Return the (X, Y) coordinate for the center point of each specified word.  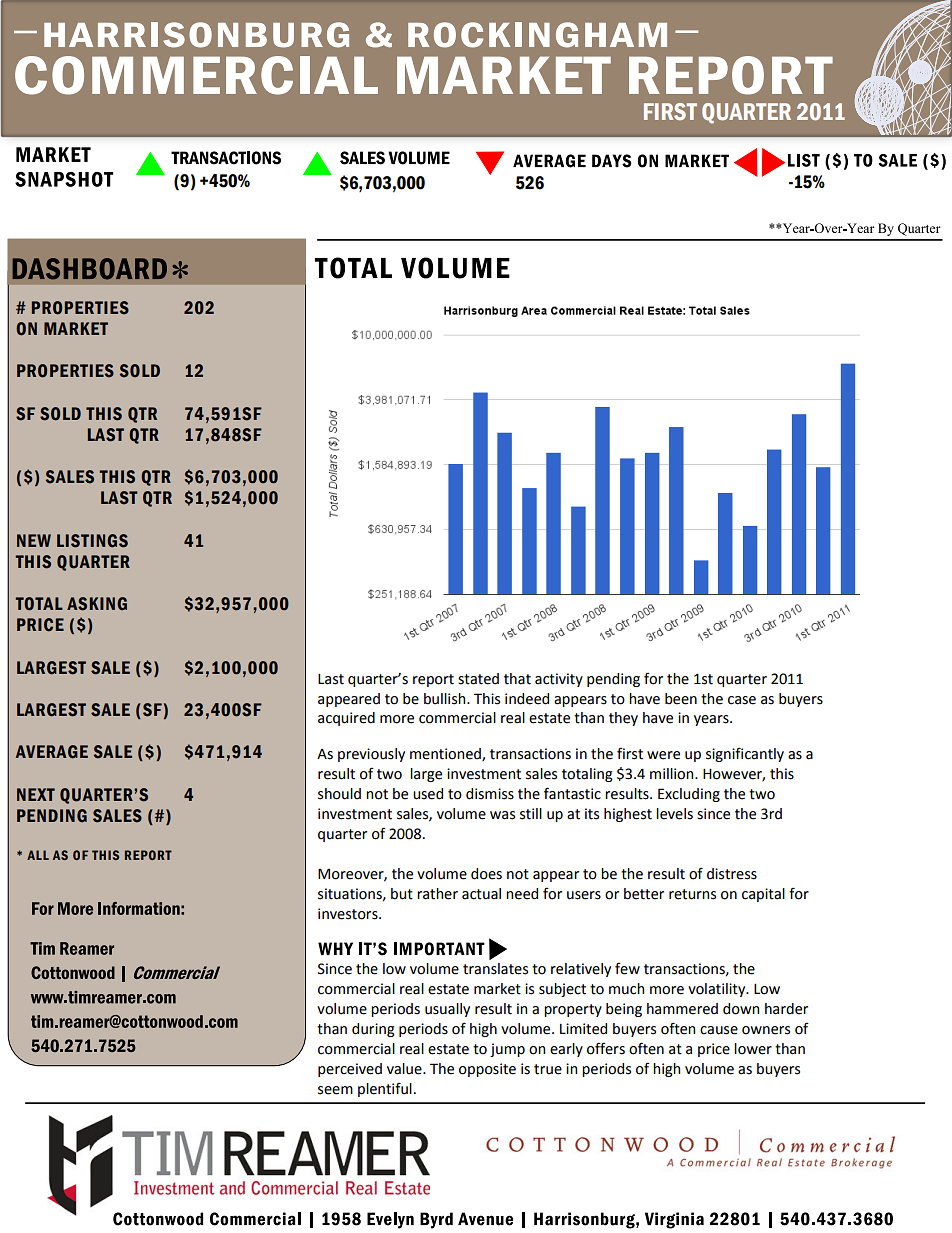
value (405, 1069)
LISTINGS (92, 541)
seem (335, 1090)
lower (753, 1049)
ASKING (97, 604)
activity (559, 680)
